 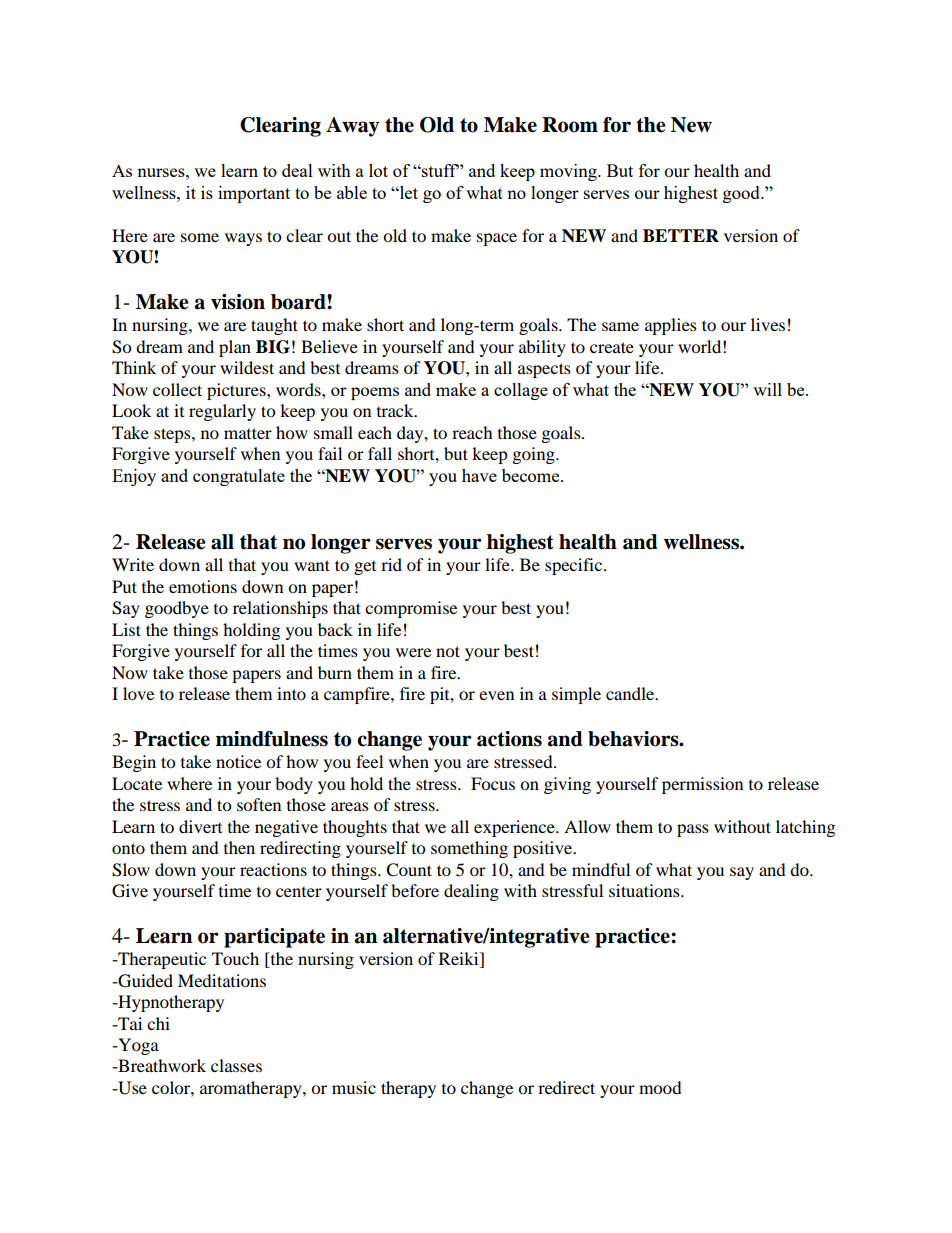 What do you see at coordinates (439, 170) in the screenshot?
I see `stuff` at bounding box center [439, 170].
